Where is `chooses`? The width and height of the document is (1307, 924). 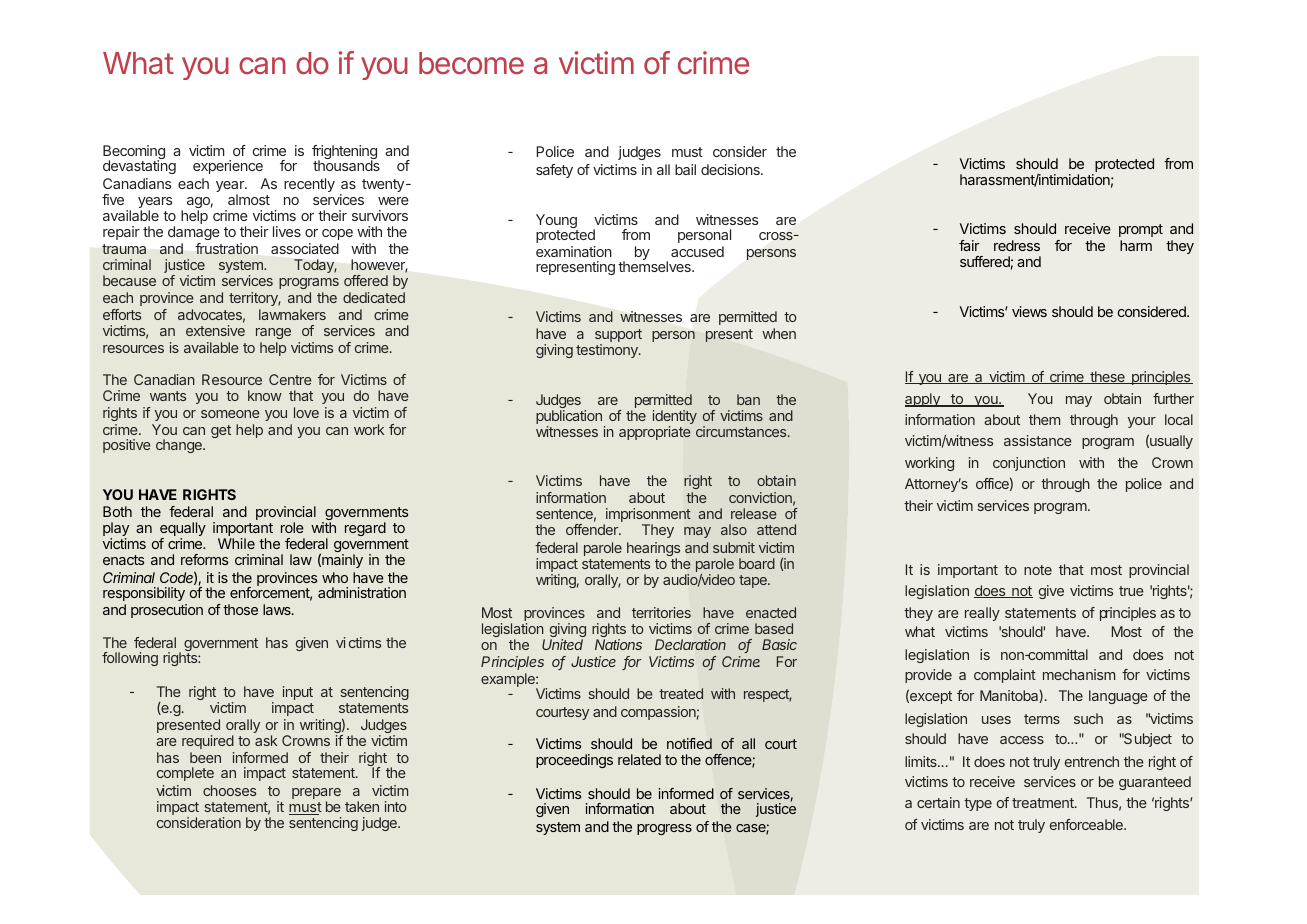
chooses is located at coordinates (229, 790).
